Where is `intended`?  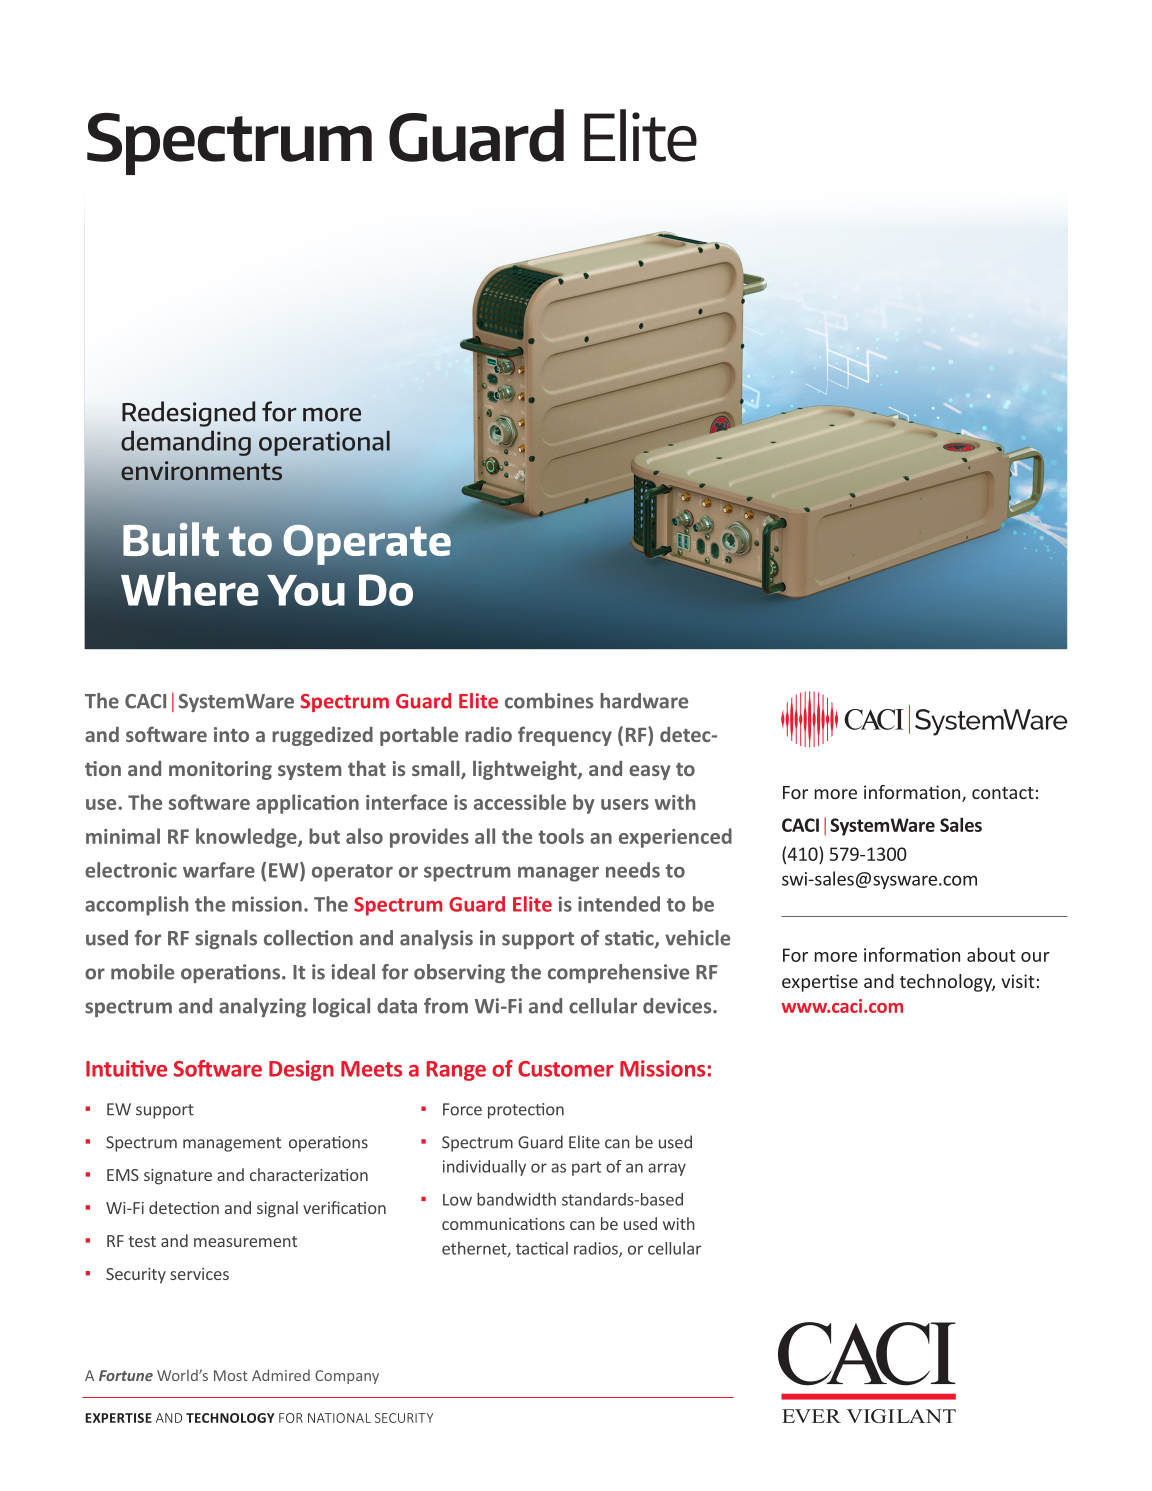 intended is located at coordinates (619, 904).
